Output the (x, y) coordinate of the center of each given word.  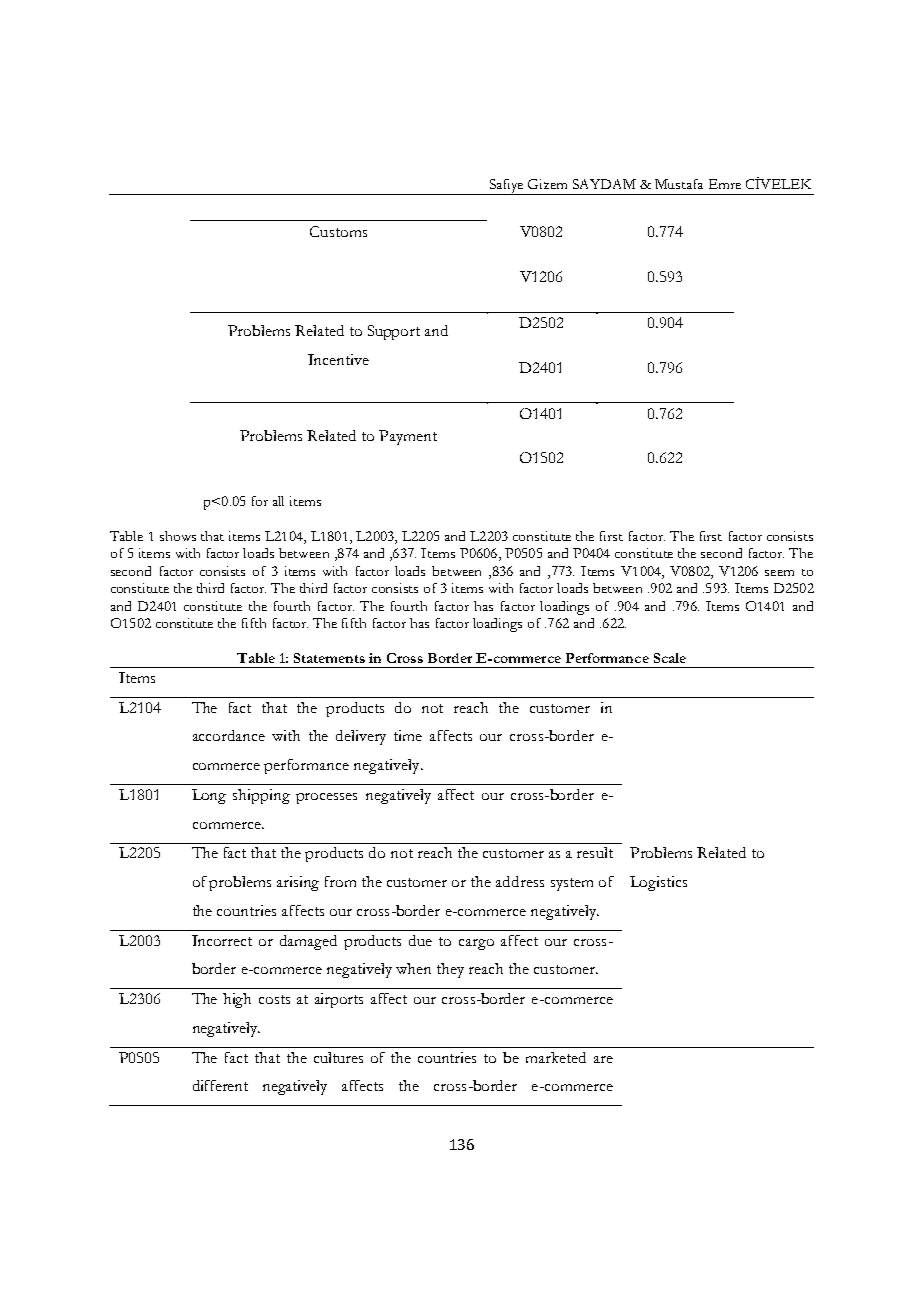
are (603, 1059)
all (278, 501)
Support (394, 332)
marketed (556, 1057)
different (220, 1085)
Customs (338, 231)
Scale (670, 658)
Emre (725, 184)
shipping (261, 796)
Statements (329, 658)
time (408, 735)
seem (779, 573)
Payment (408, 437)
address (520, 881)
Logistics (658, 883)
